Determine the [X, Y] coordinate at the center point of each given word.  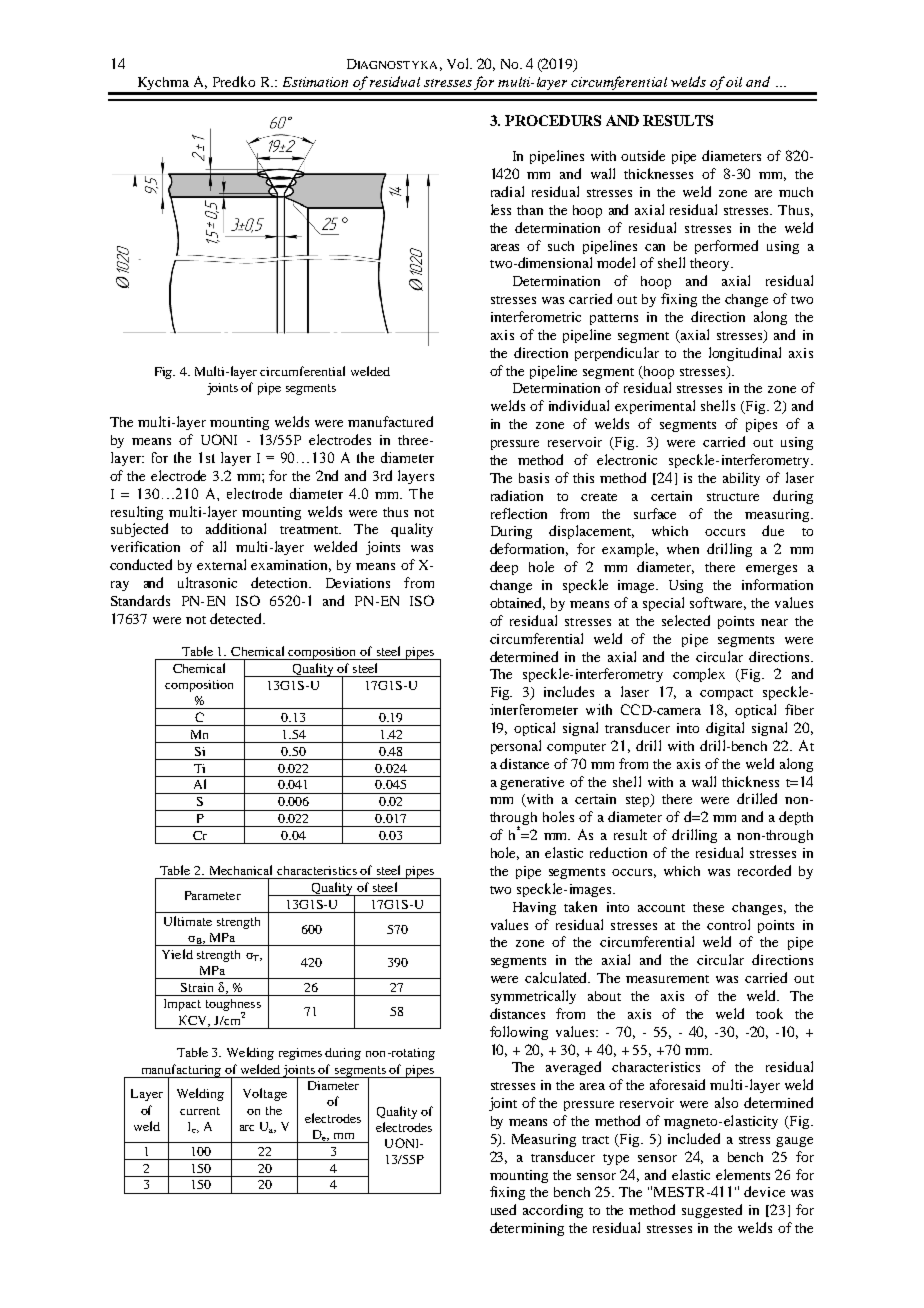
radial [507, 191]
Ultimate [188, 921]
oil [734, 82]
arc [247, 1128]
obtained [517, 603]
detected [237, 618]
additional [236, 528]
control [728, 924]
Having [534, 908]
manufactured [390, 421]
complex [699, 675]
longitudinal [745, 354]
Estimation [315, 82]
